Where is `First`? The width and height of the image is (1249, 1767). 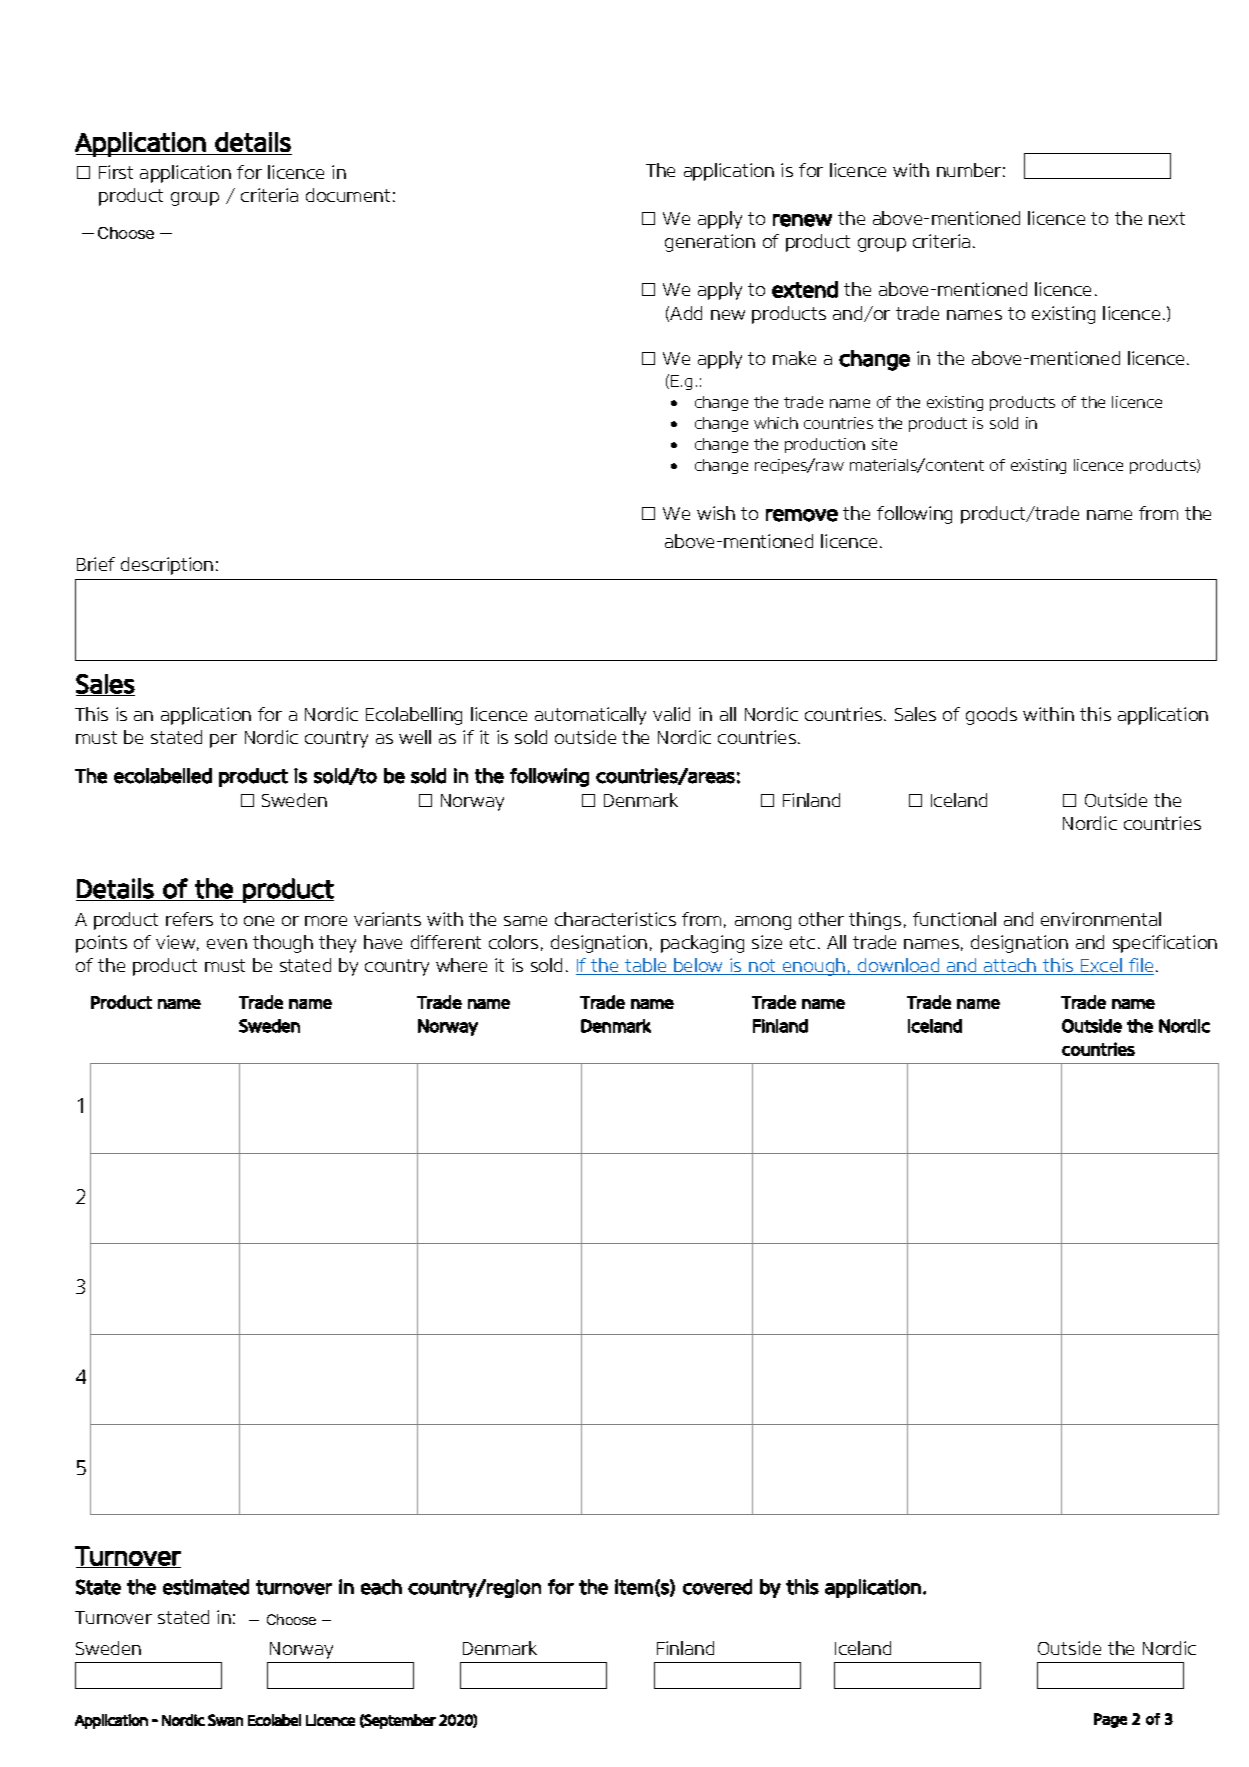
First is located at coordinates (116, 172).
